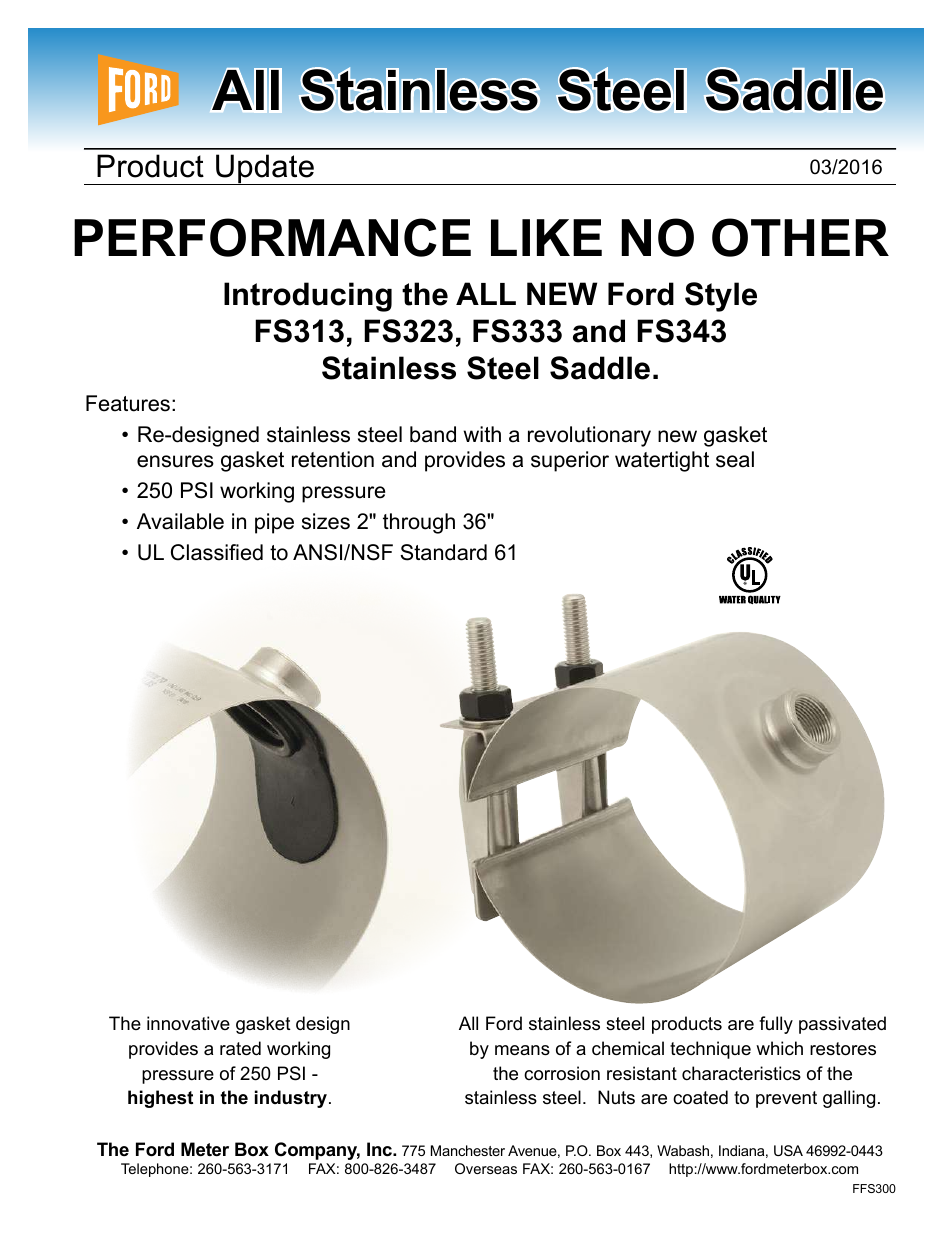  What do you see at coordinates (188, 1023) in the document?
I see `innovative` at bounding box center [188, 1023].
